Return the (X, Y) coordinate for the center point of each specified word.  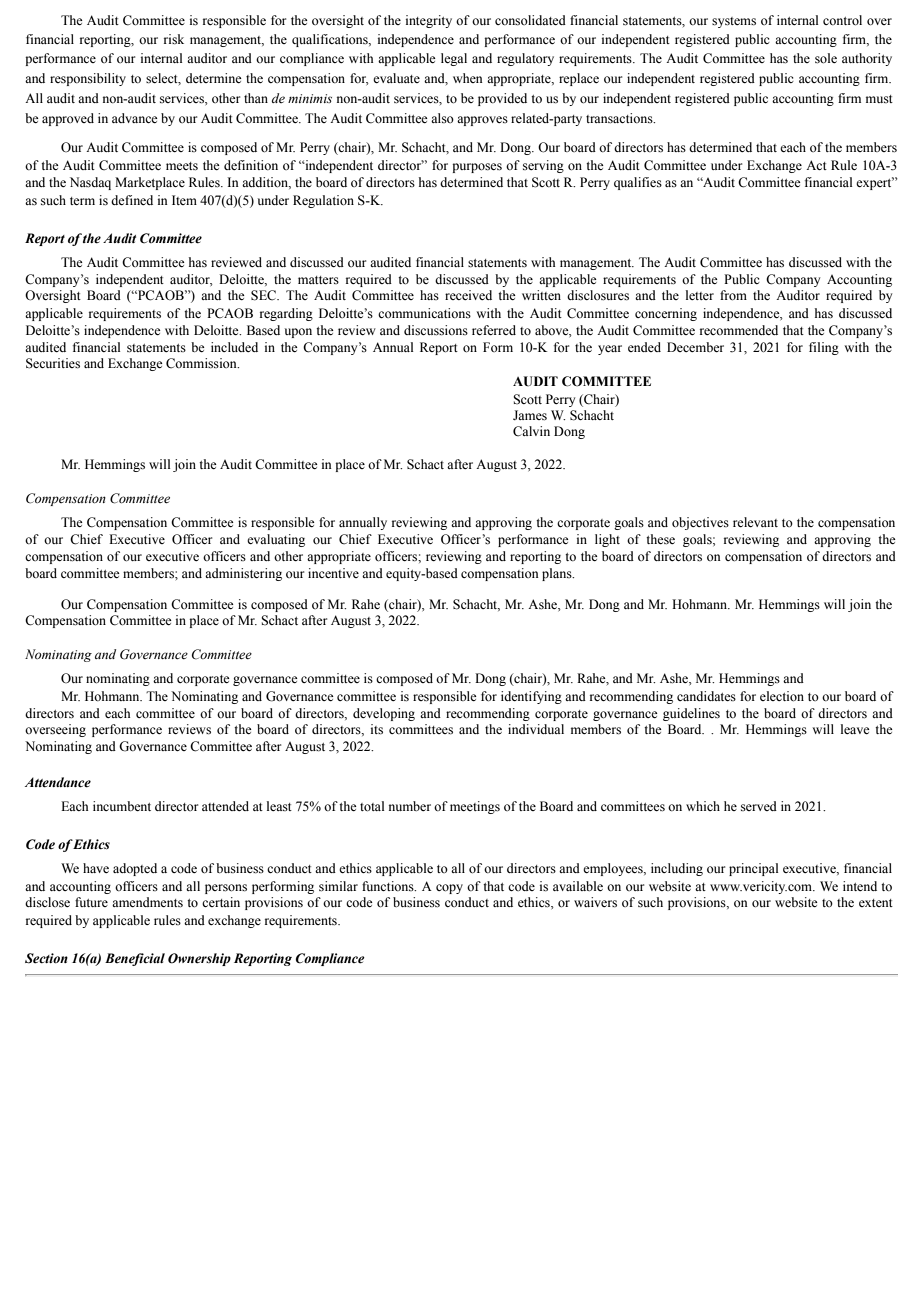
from (733, 295)
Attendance (58, 782)
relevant (755, 522)
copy (449, 889)
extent (876, 903)
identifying (531, 697)
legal (454, 59)
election (782, 696)
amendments (147, 902)
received (468, 295)
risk (174, 39)
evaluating (276, 540)
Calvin (531, 431)
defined (132, 200)
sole (826, 58)
